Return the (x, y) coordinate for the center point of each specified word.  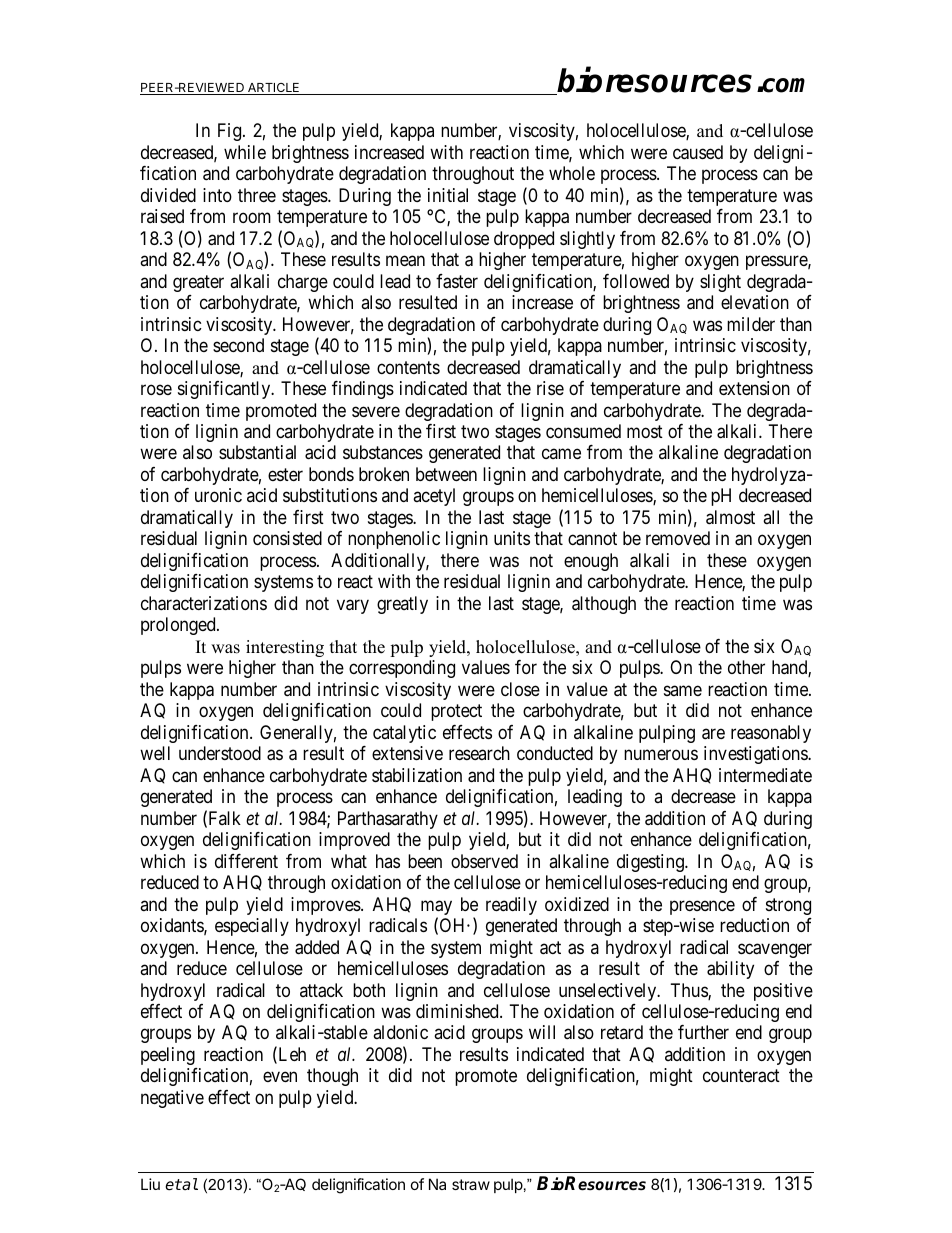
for (526, 667)
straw (471, 1184)
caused (698, 152)
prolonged (179, 626)
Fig (231, 132)
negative (172, 1099)
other (746, 667)
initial (448, 195)
